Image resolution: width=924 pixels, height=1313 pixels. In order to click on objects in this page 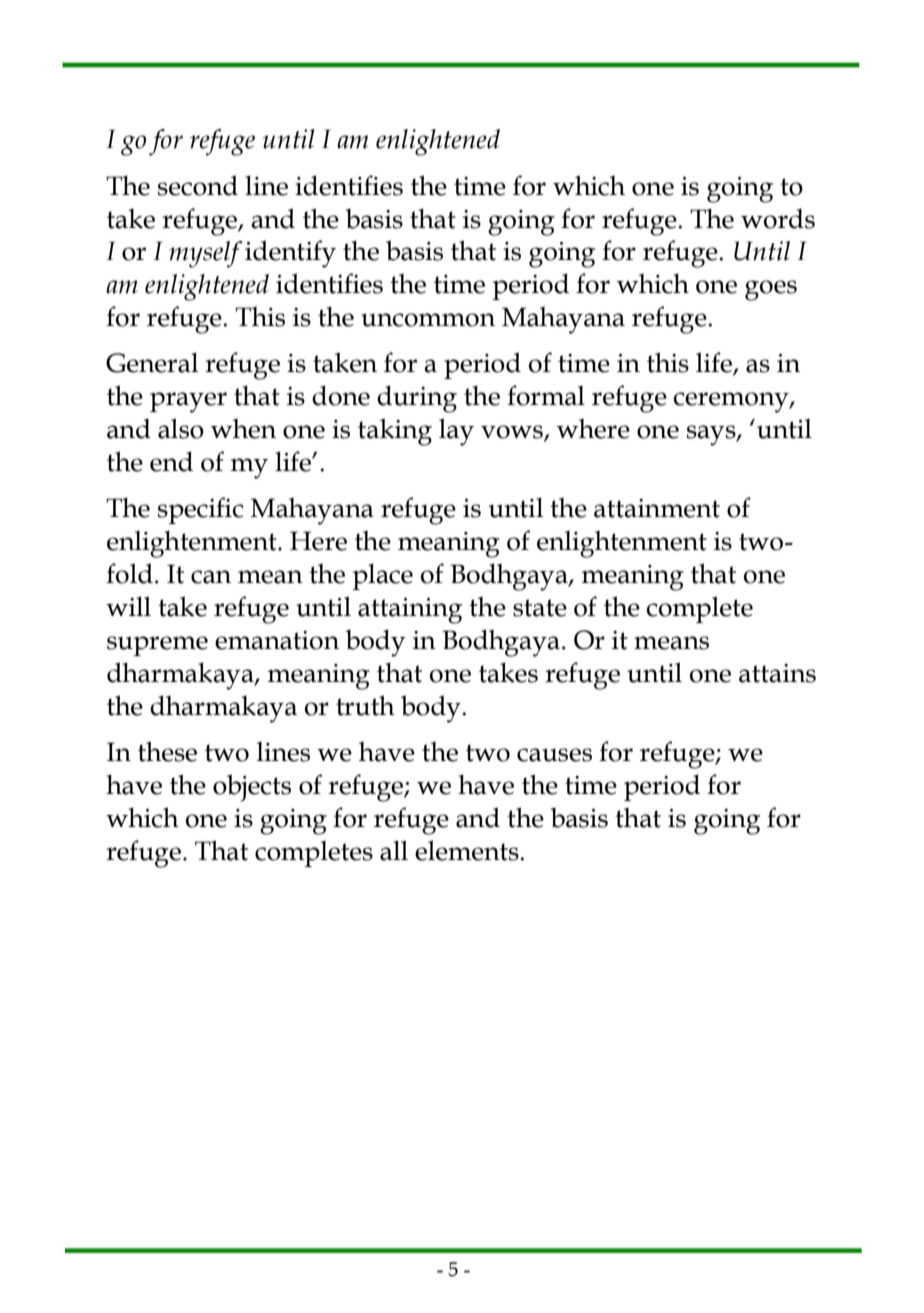, I will do `click(252, 788)`.
